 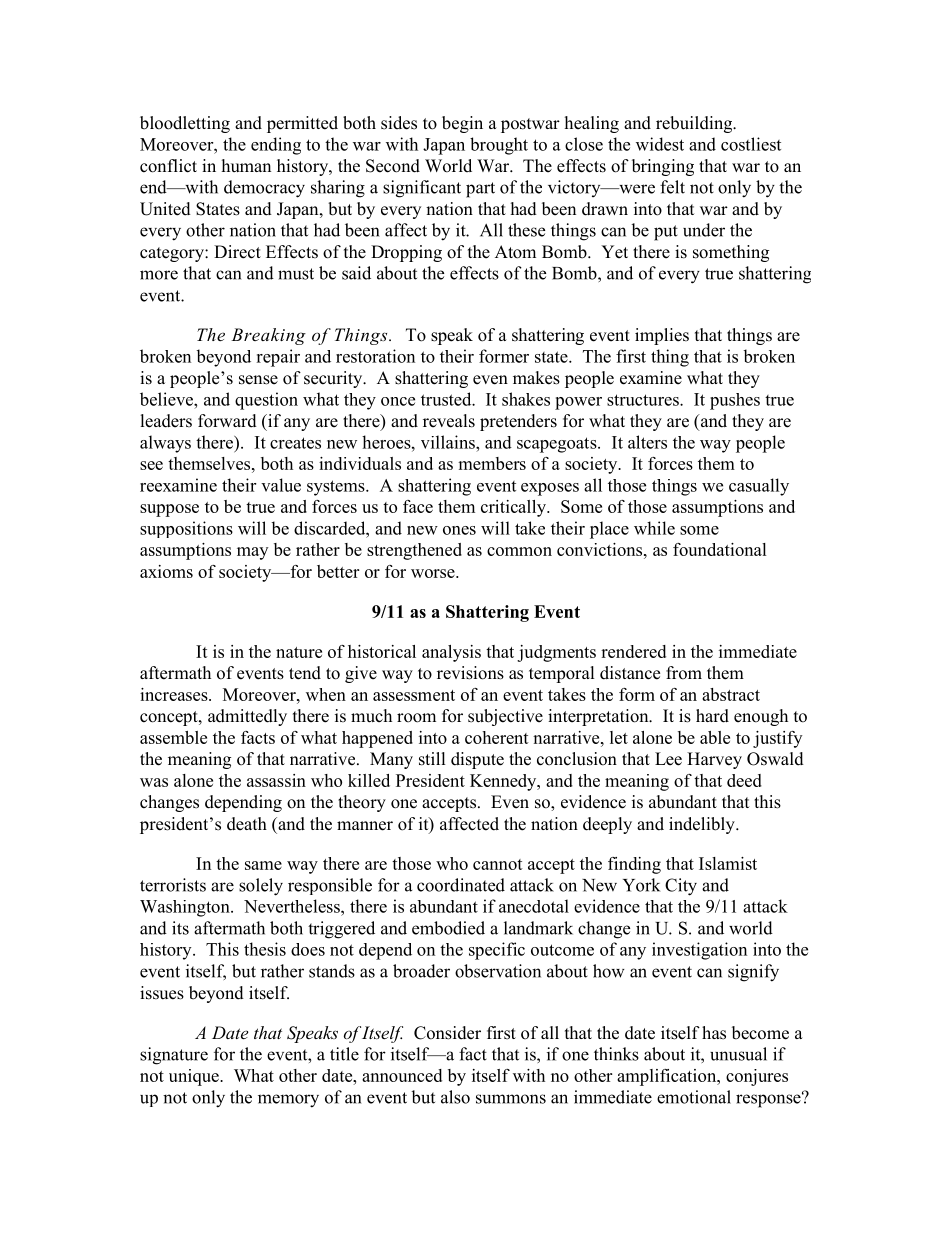 What do you see at coordinates (647, 442) in the screenshot?
I see `alters` at bounding box center [647, 442].
